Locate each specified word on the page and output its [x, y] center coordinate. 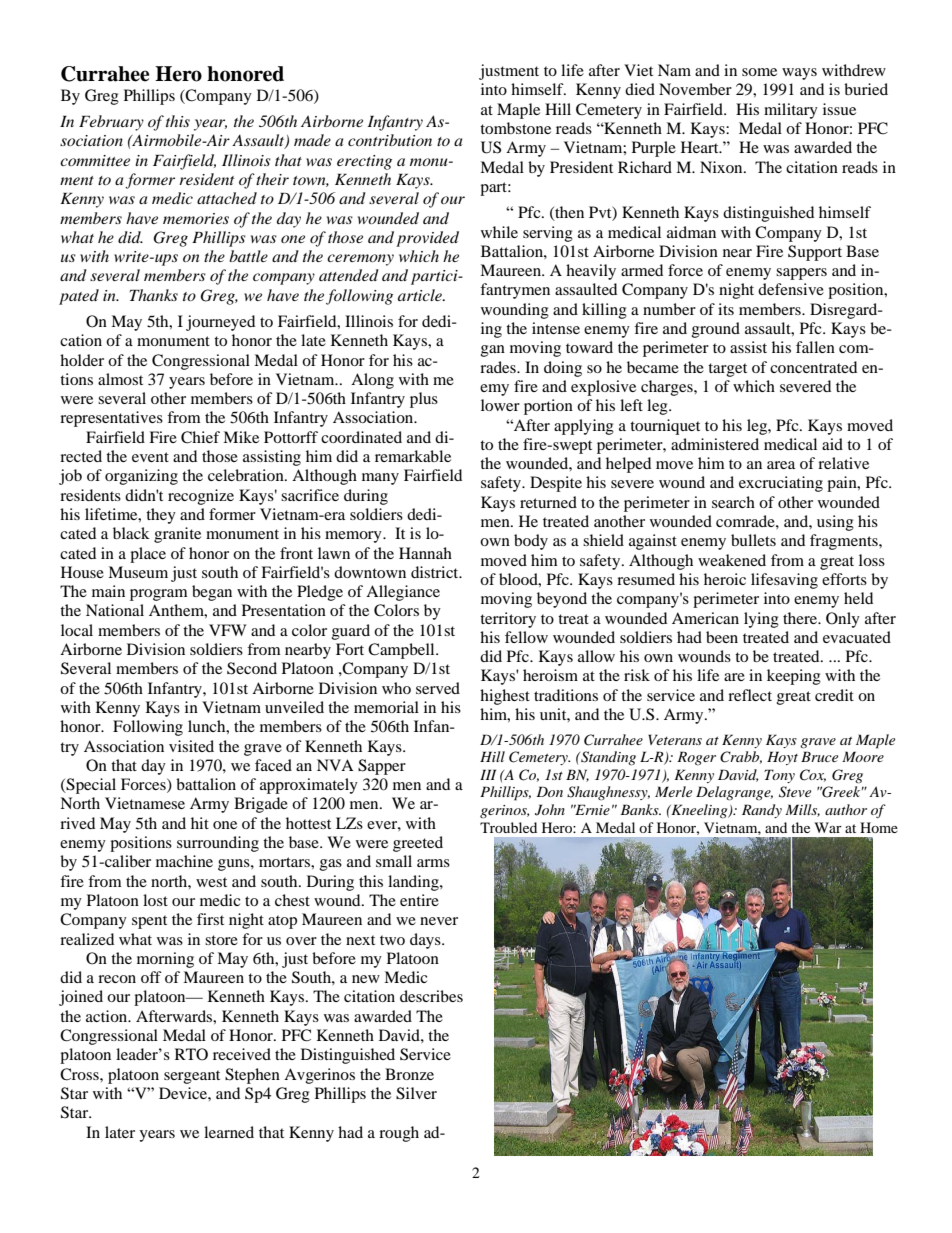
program [159, 595]
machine [184, 861]
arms [433, 863]
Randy [762, 811]
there [801, 618]
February [111, 123]
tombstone [515, 128]
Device [184, 1093]
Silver [416, 1093]
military [791, 111]
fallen [815, 347]
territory [508, 620]
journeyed [220, 323]
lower [500, 405]
